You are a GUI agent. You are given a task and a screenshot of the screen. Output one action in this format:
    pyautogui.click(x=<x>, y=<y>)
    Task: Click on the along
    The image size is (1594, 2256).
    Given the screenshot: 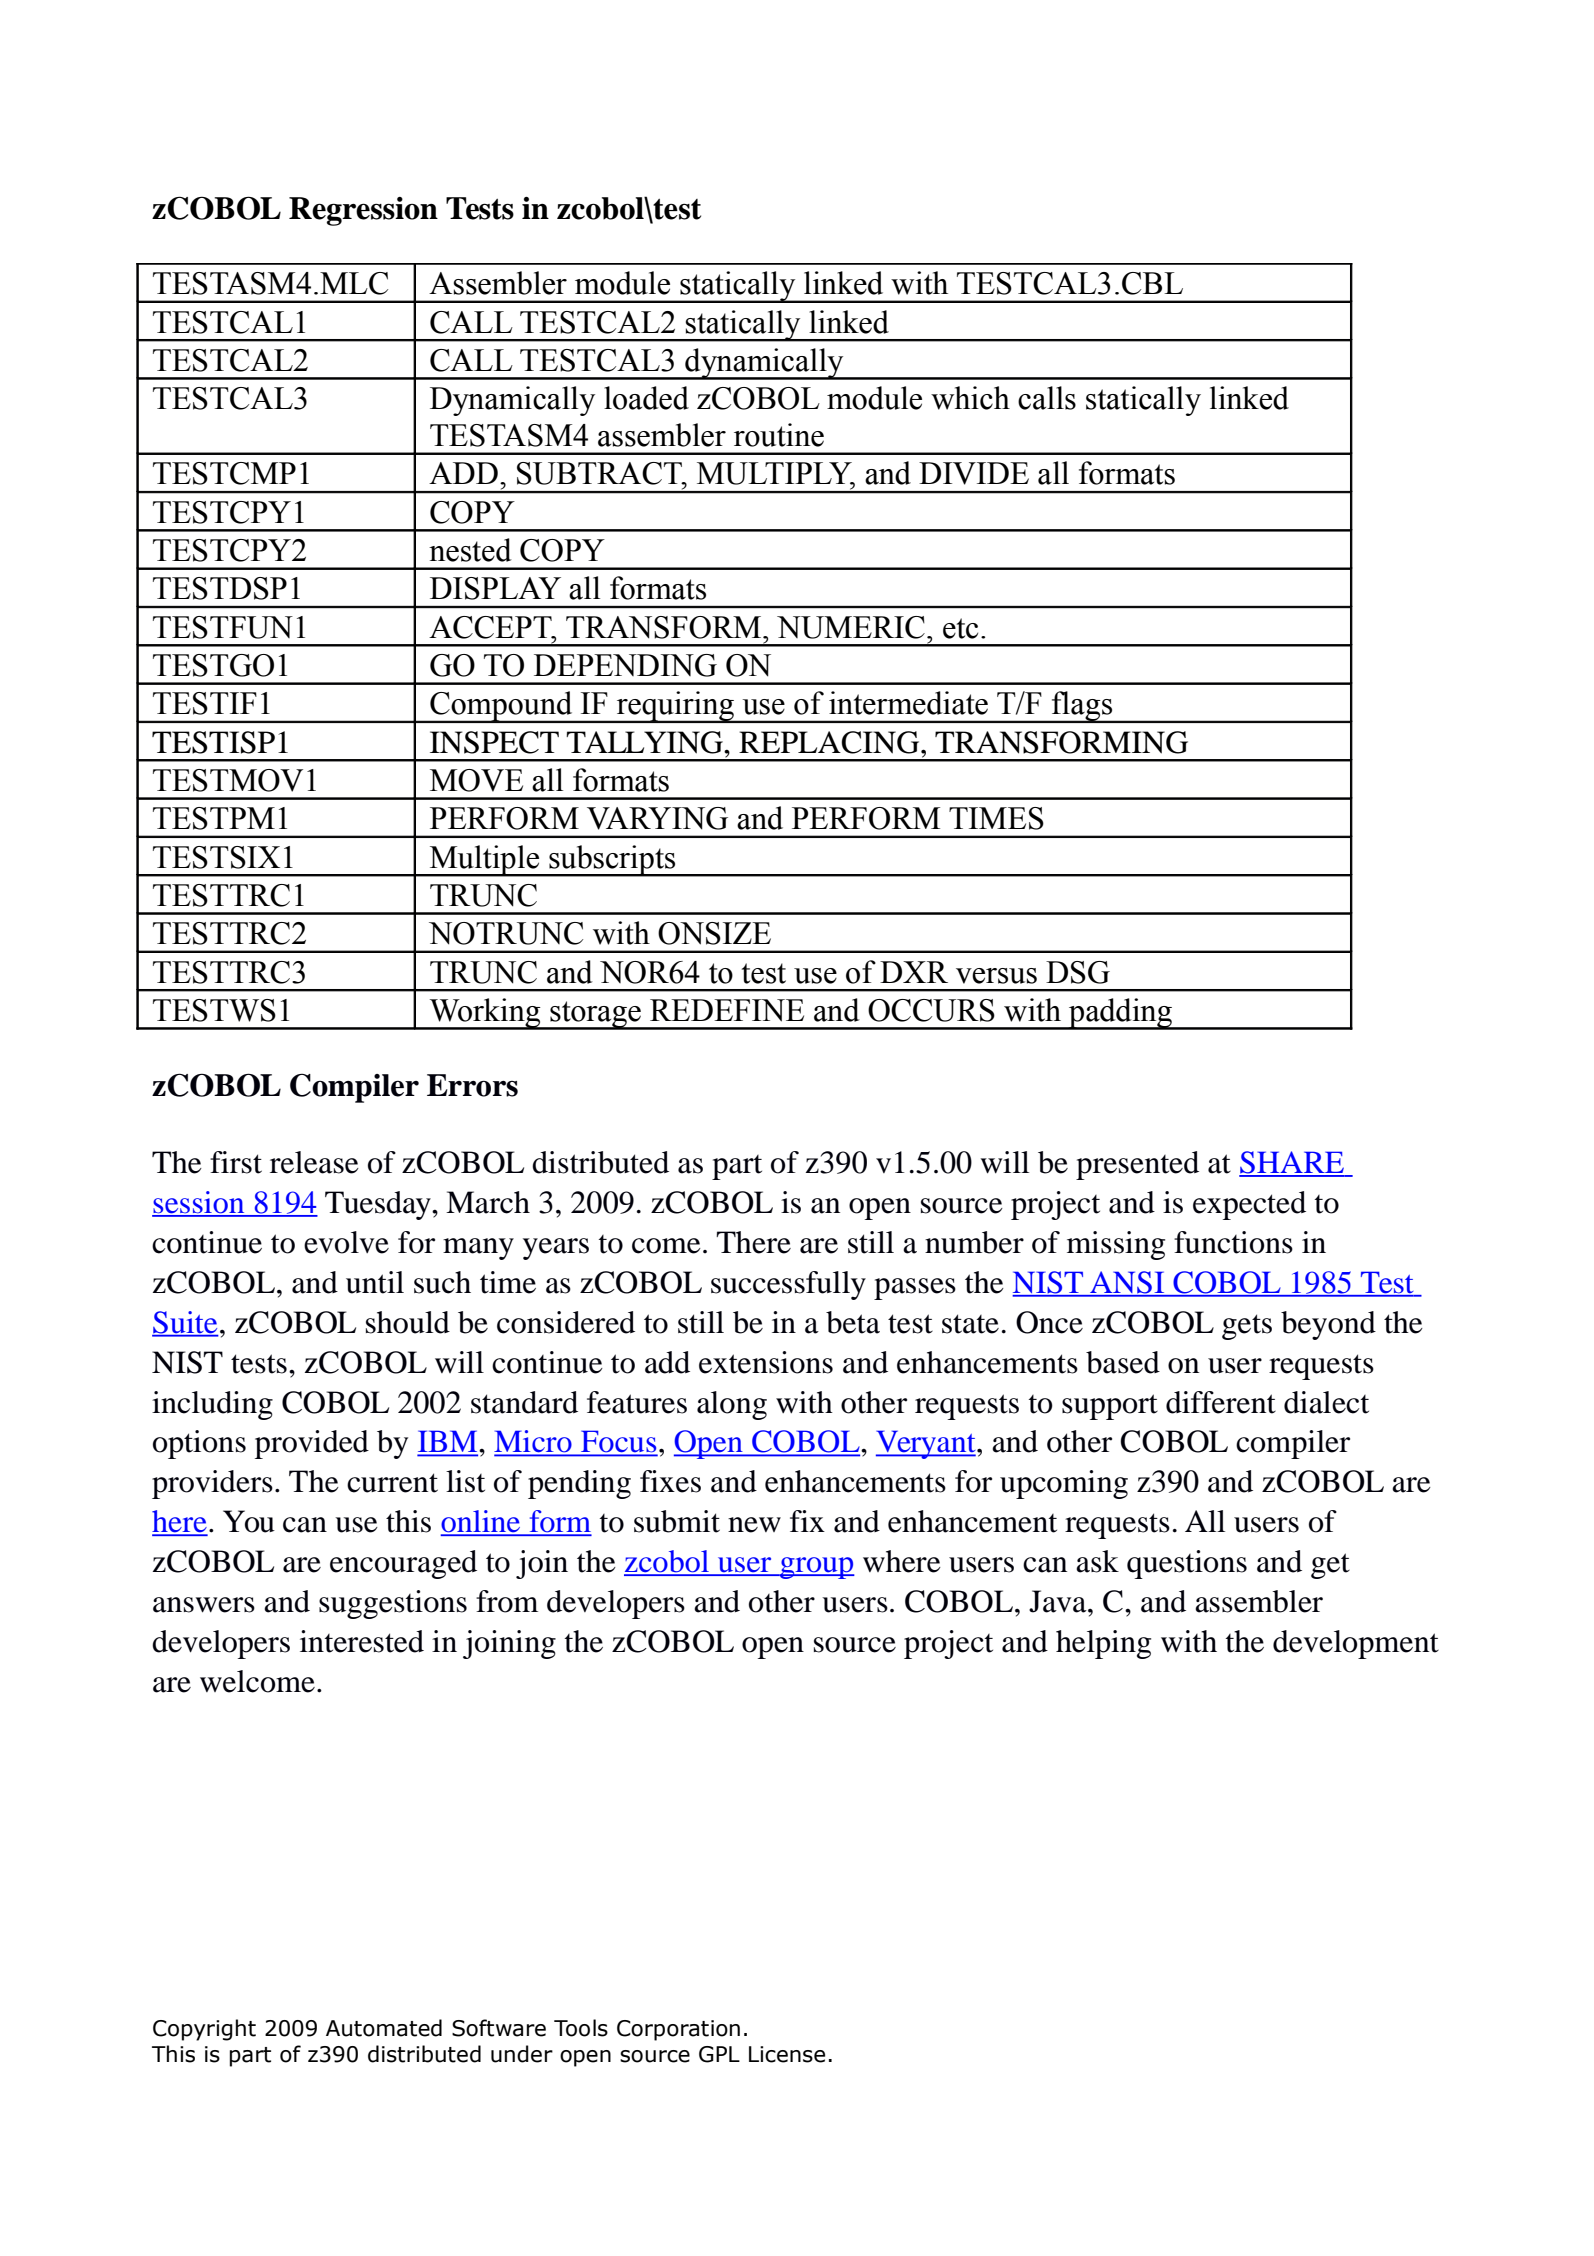 What is the action you would take?
    pyautogui.click(x=732, y=1405)
